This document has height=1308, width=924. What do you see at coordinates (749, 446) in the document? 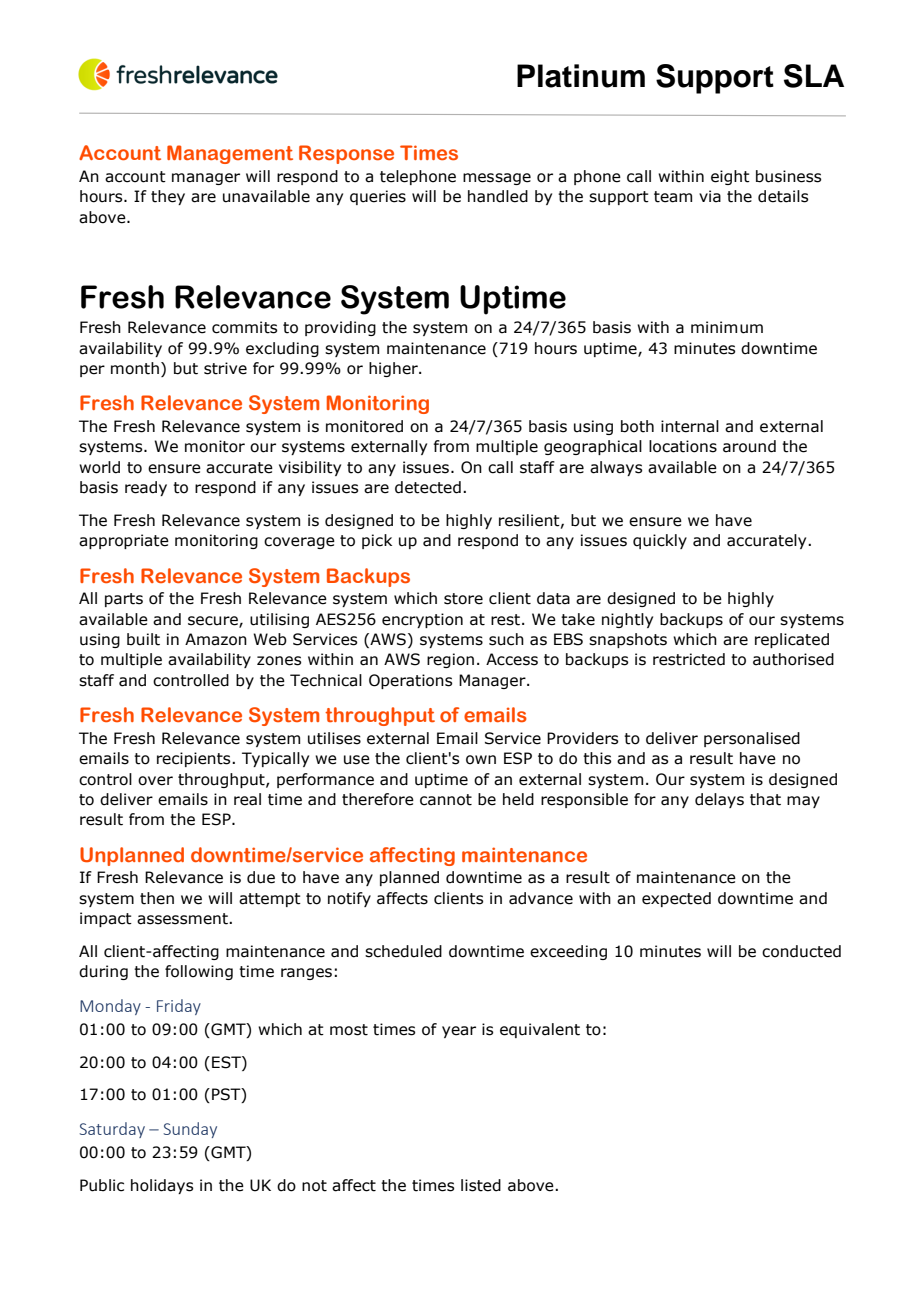
I see `around` at bounding box center [749, 446].
